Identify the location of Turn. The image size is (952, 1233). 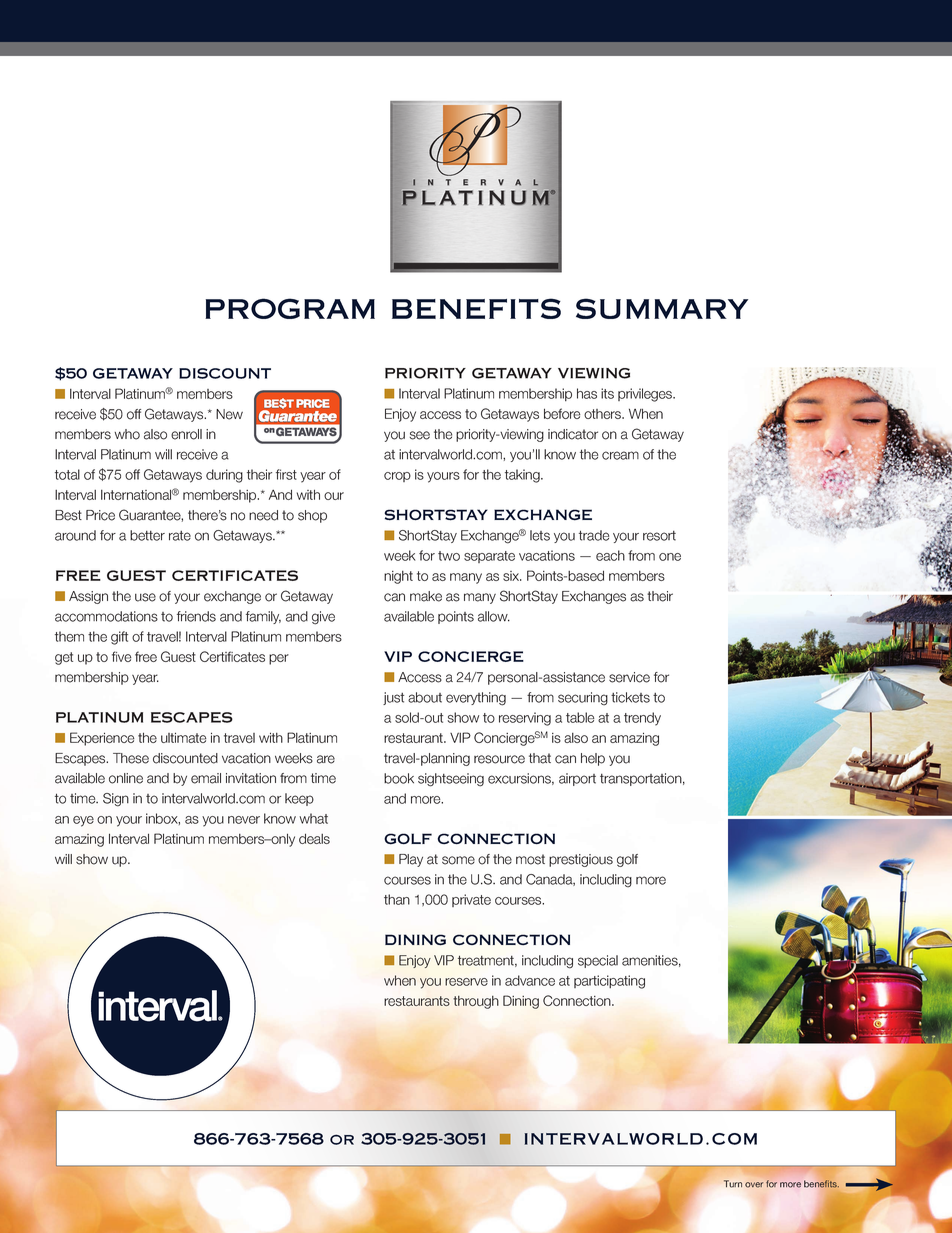
(733, 1184).
